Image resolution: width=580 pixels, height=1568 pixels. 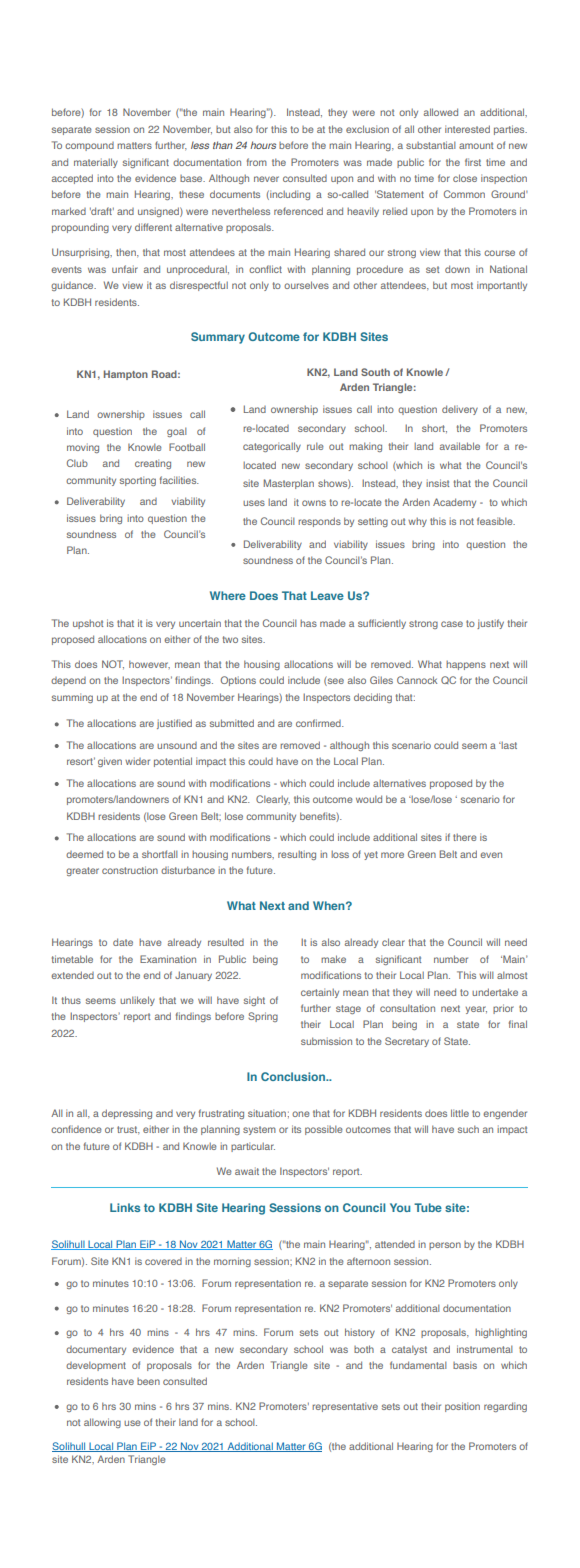 I want to click on available, so click(x=460, y=446).
